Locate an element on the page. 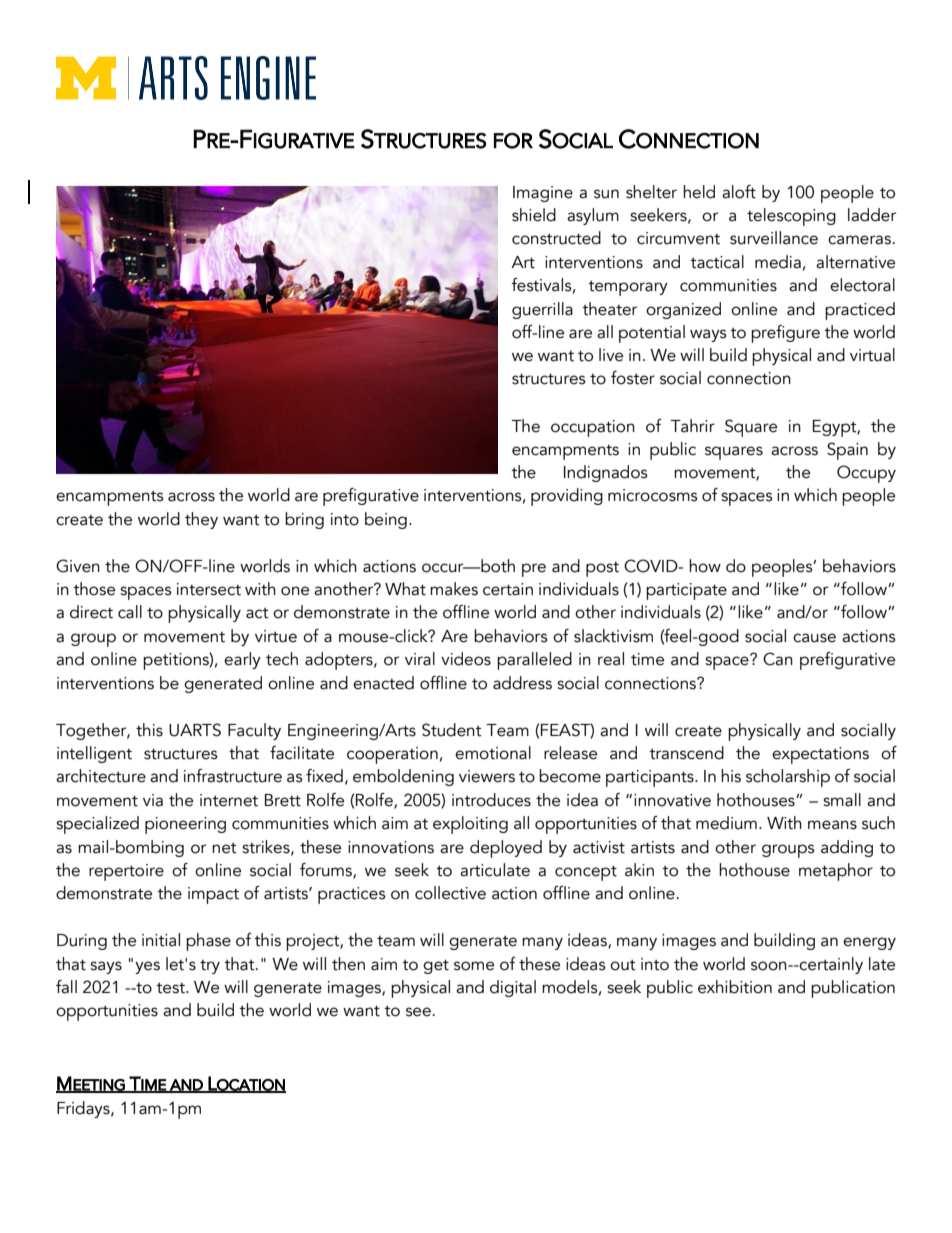  Fridays is located at coordinates (84, 1109).
